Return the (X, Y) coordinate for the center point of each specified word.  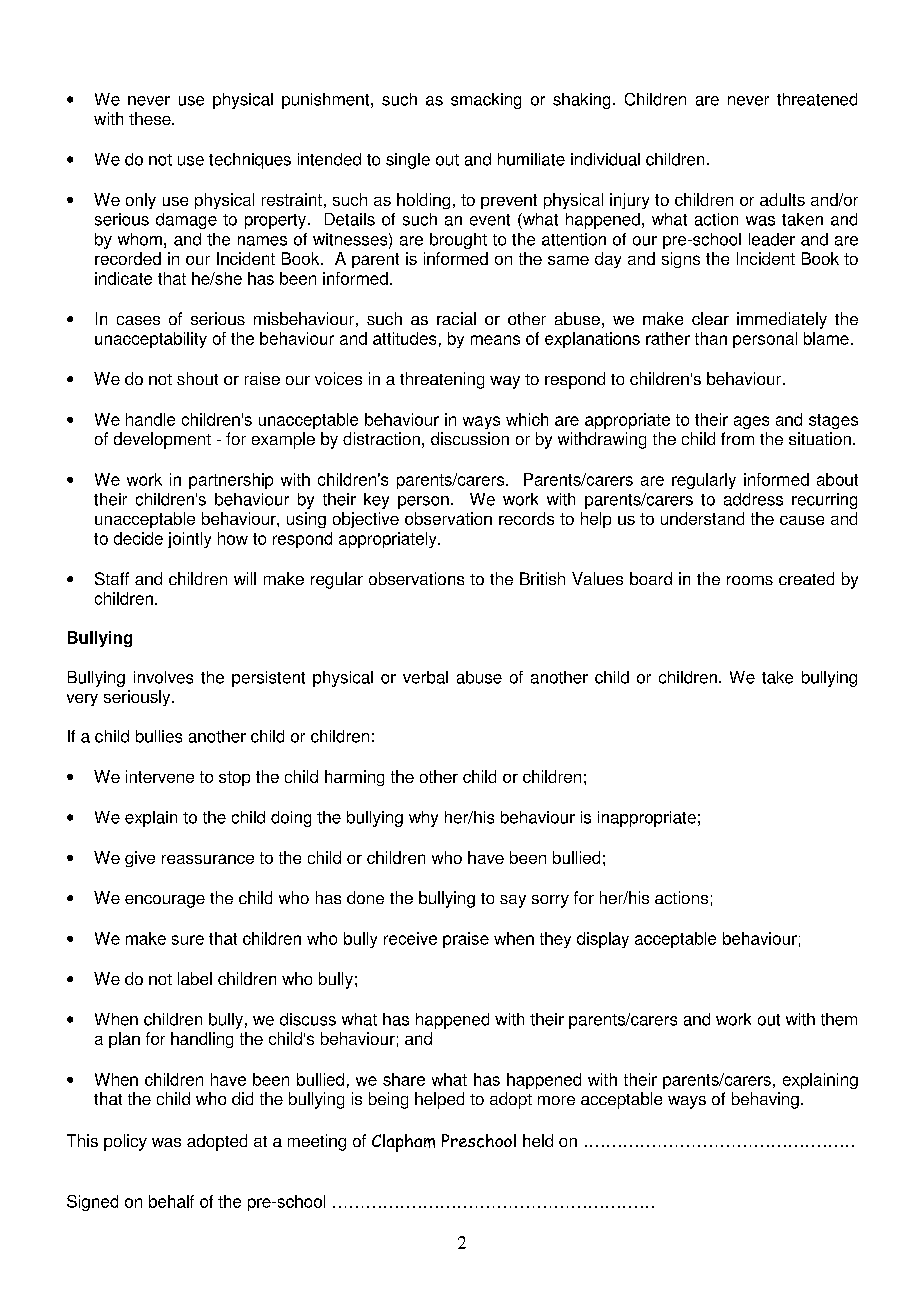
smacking (486, 101)
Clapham (403, 1143)
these (151, 118)
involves (163, 677)
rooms (750, 580)
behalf (171, 1201)
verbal (425, 677)
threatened (817, 99)
